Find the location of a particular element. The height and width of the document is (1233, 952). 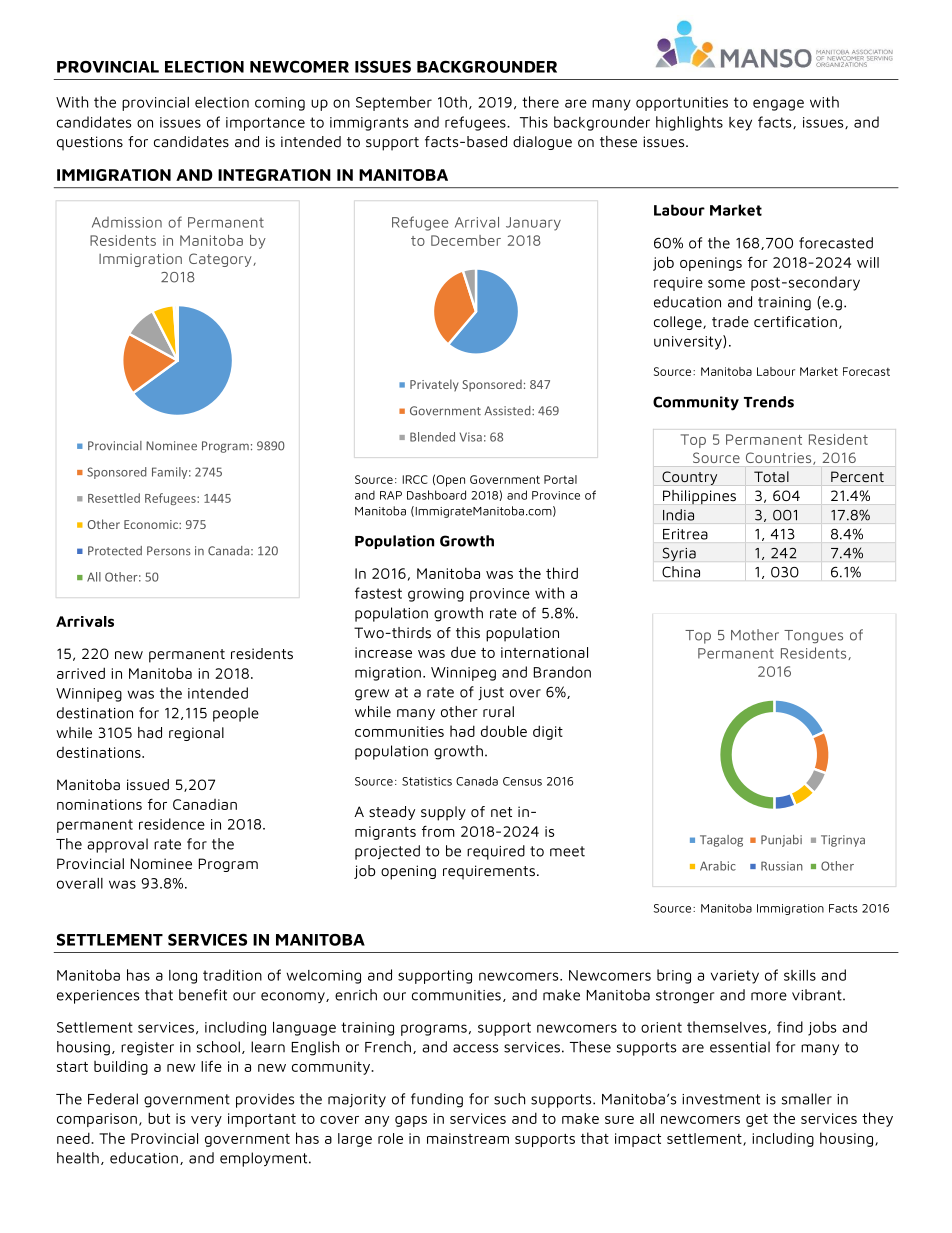

due is located at coordinates (463, 652).
